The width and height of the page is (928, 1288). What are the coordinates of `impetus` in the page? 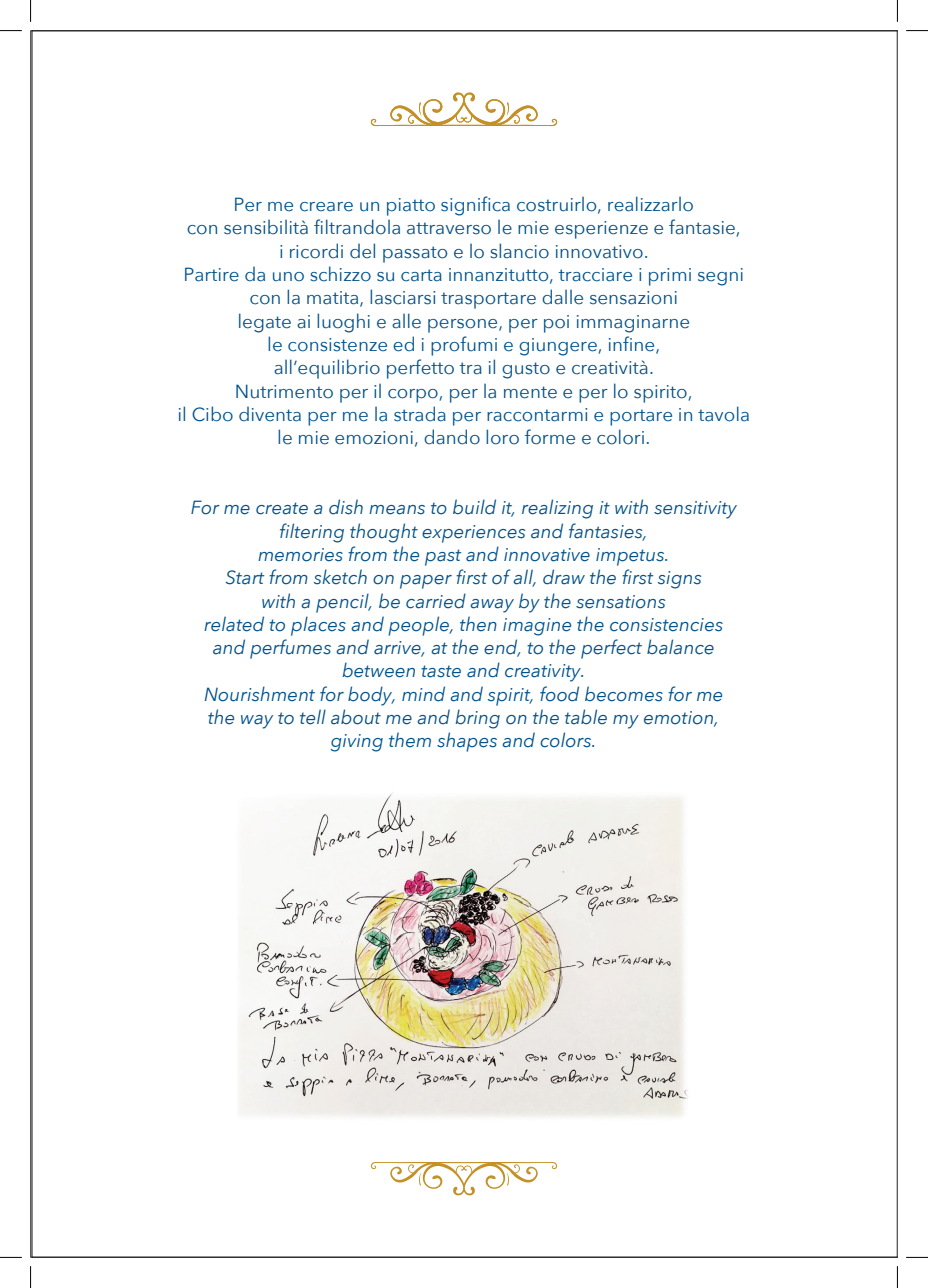 It's located at (631, 557).
